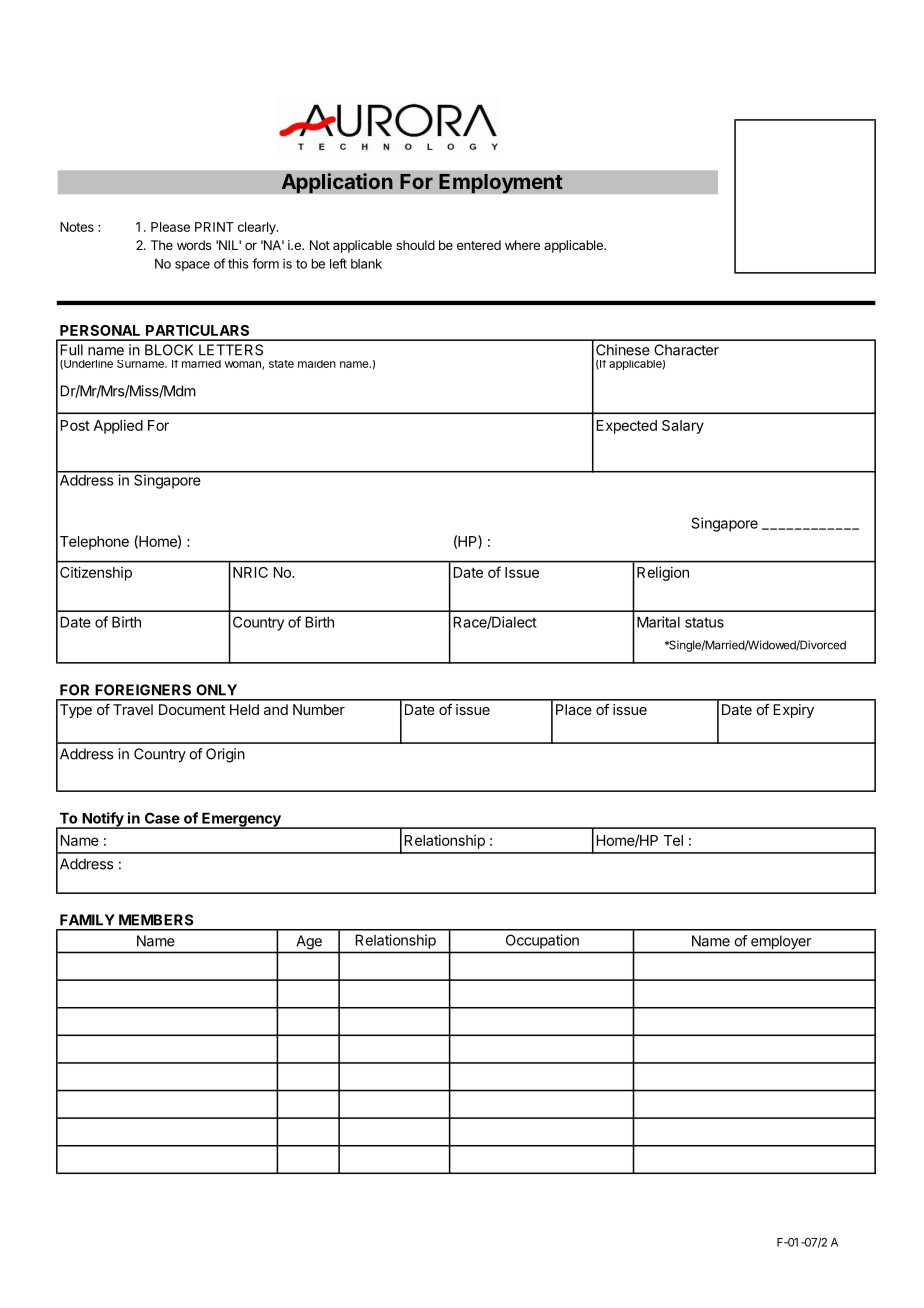  I want to click on should, so click(415, 245).
